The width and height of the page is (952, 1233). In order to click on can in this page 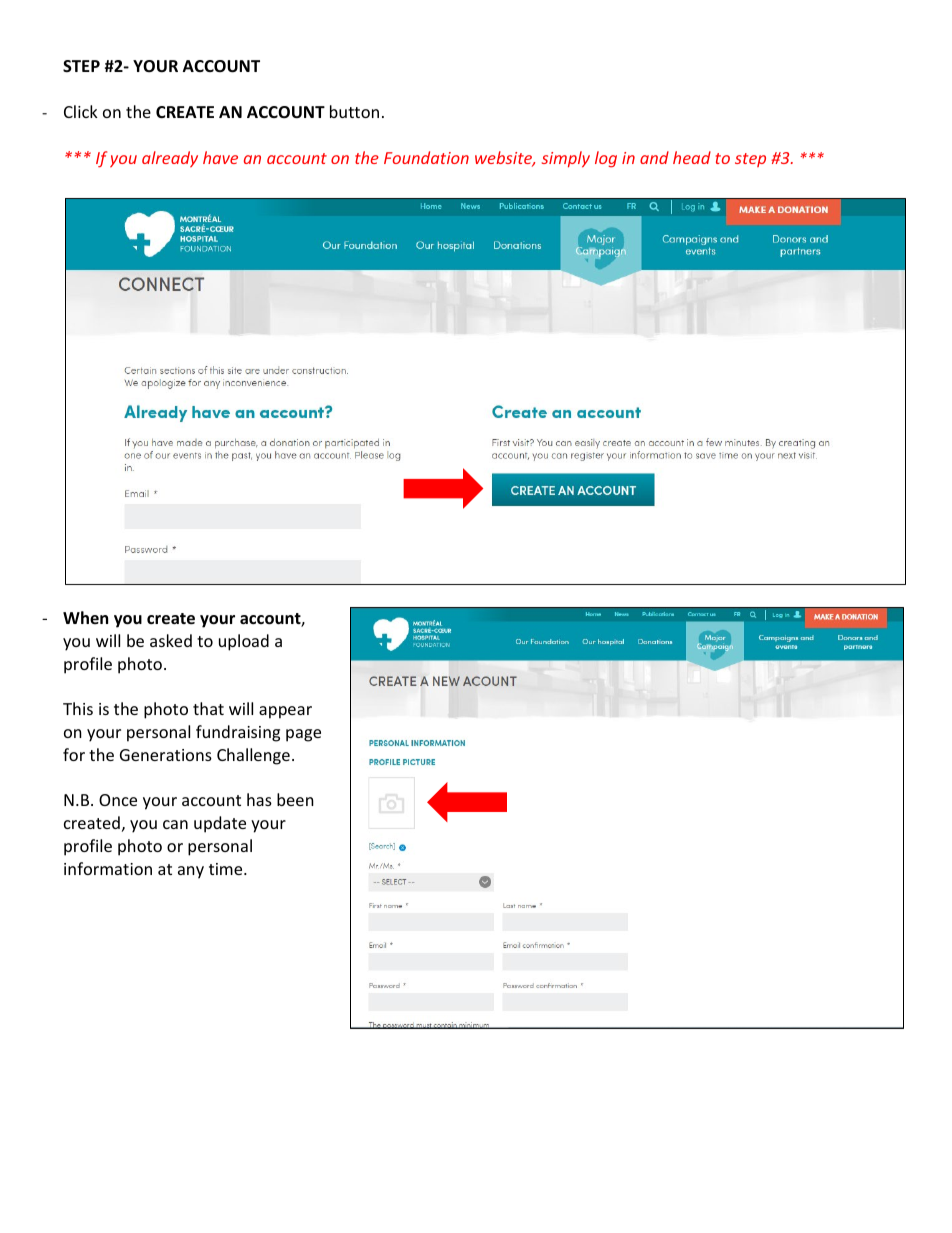, I will do `click(175, 824)`.
